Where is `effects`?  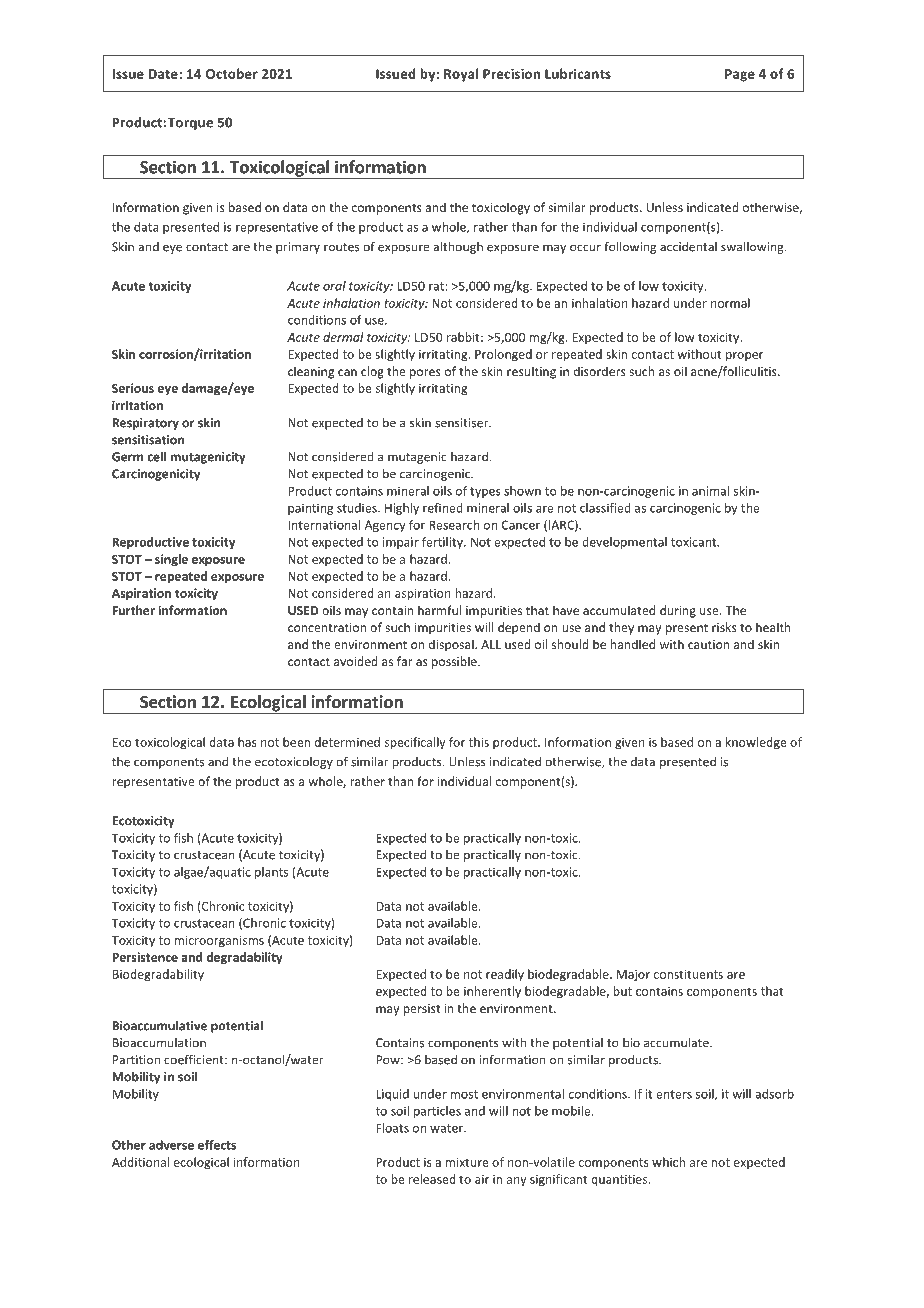 effects is located at coordinates (217, 1145).
